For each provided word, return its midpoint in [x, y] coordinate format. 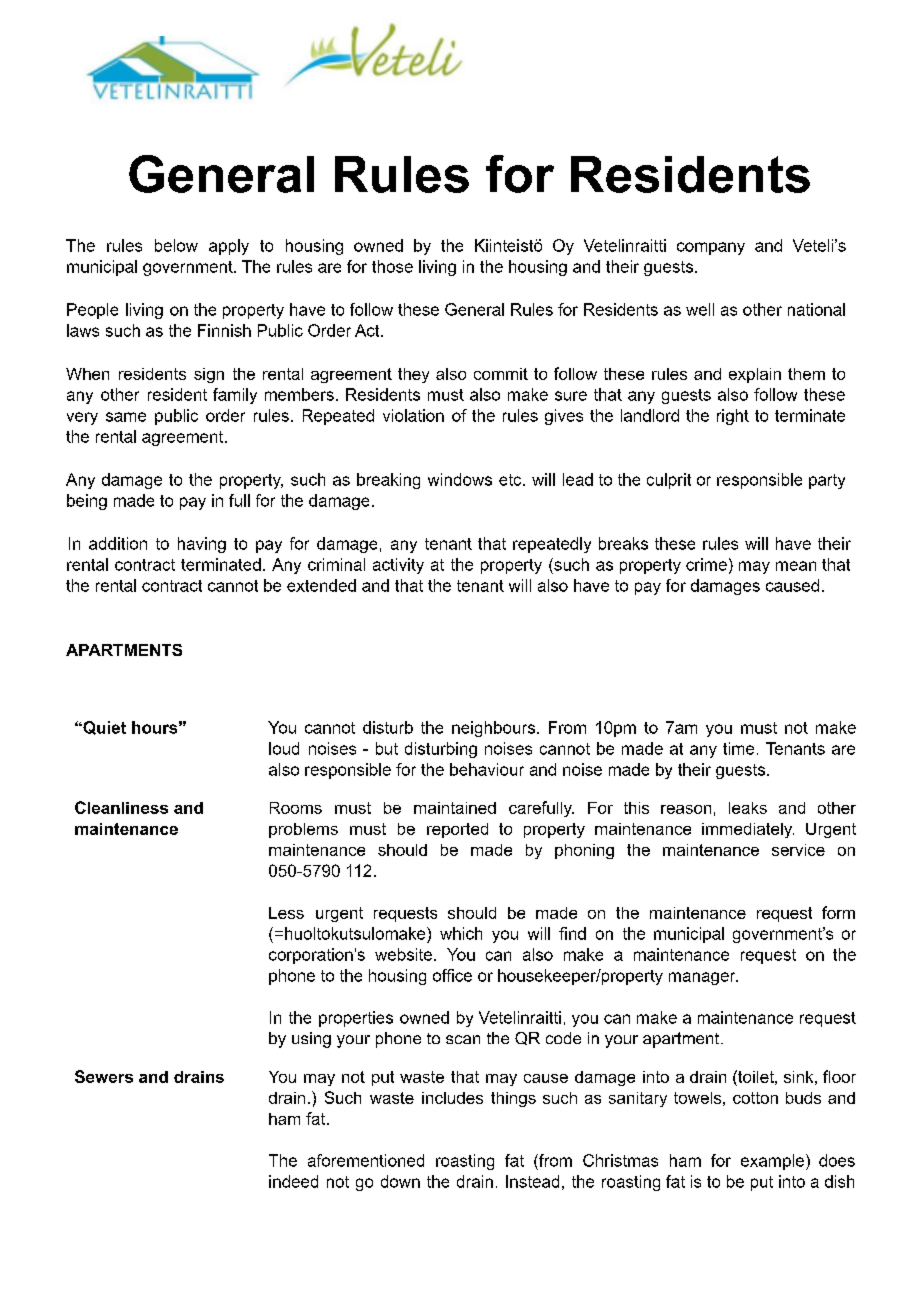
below [176, 245]
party [827, 481]
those [392, 266]
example [774, 1162]
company [711, 248]
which [461, 933]
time [738, 748]
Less [286, 913]
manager [703, 978]
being [87, 502]
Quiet [103, 728]
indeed [293, 1181]
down [400, 1181]
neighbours [495, 729]
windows [460, 479]
